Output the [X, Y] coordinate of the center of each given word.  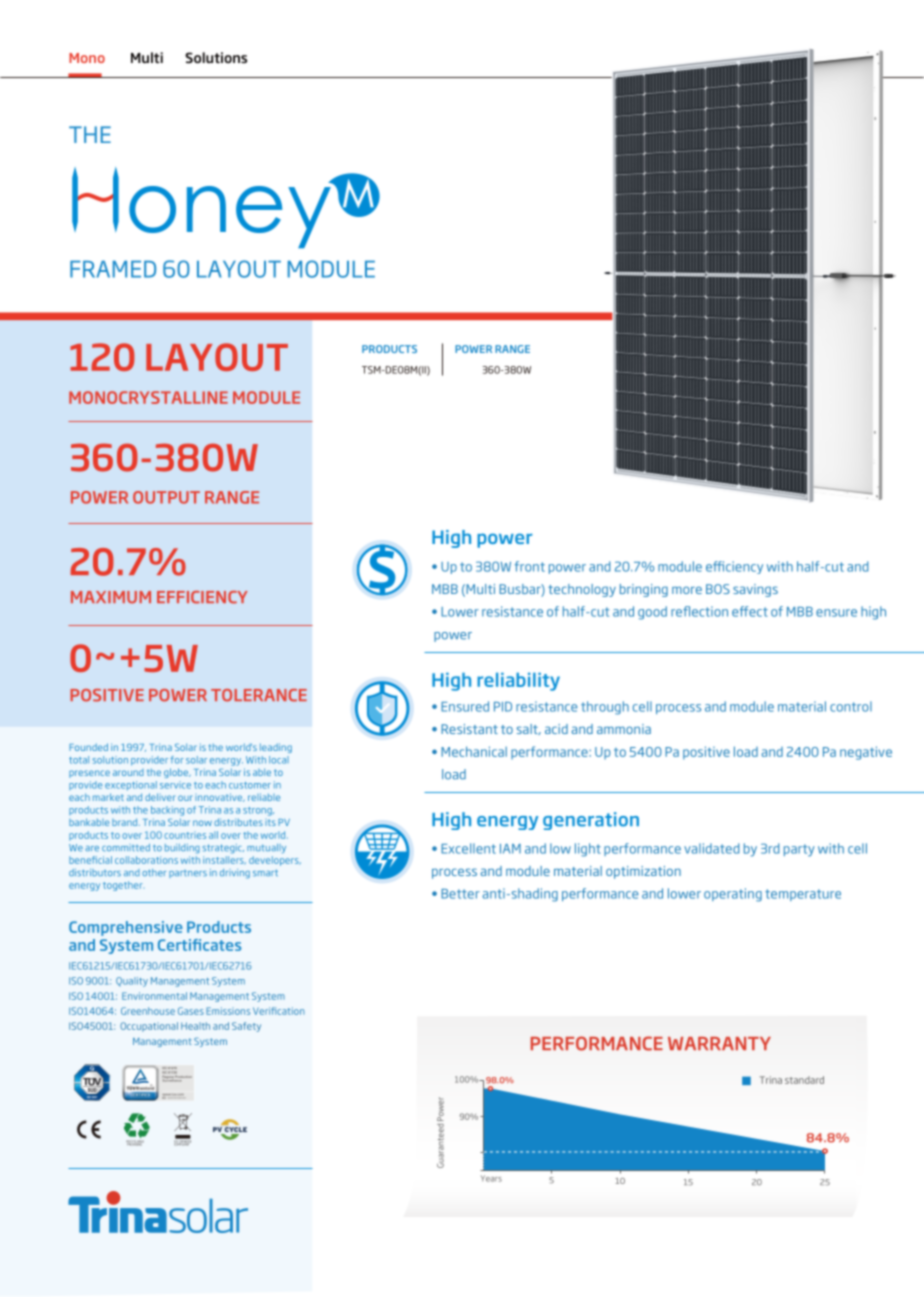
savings [755, 590]
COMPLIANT [182, 1143]
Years [491, 1178]
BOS [718, 589]
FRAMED [113, 269]
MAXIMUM [111, 597]
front [529, 566]
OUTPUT [166, 497]
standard [804, 1080]
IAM [510, 849]
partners [188, 874]
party [799, 850]
